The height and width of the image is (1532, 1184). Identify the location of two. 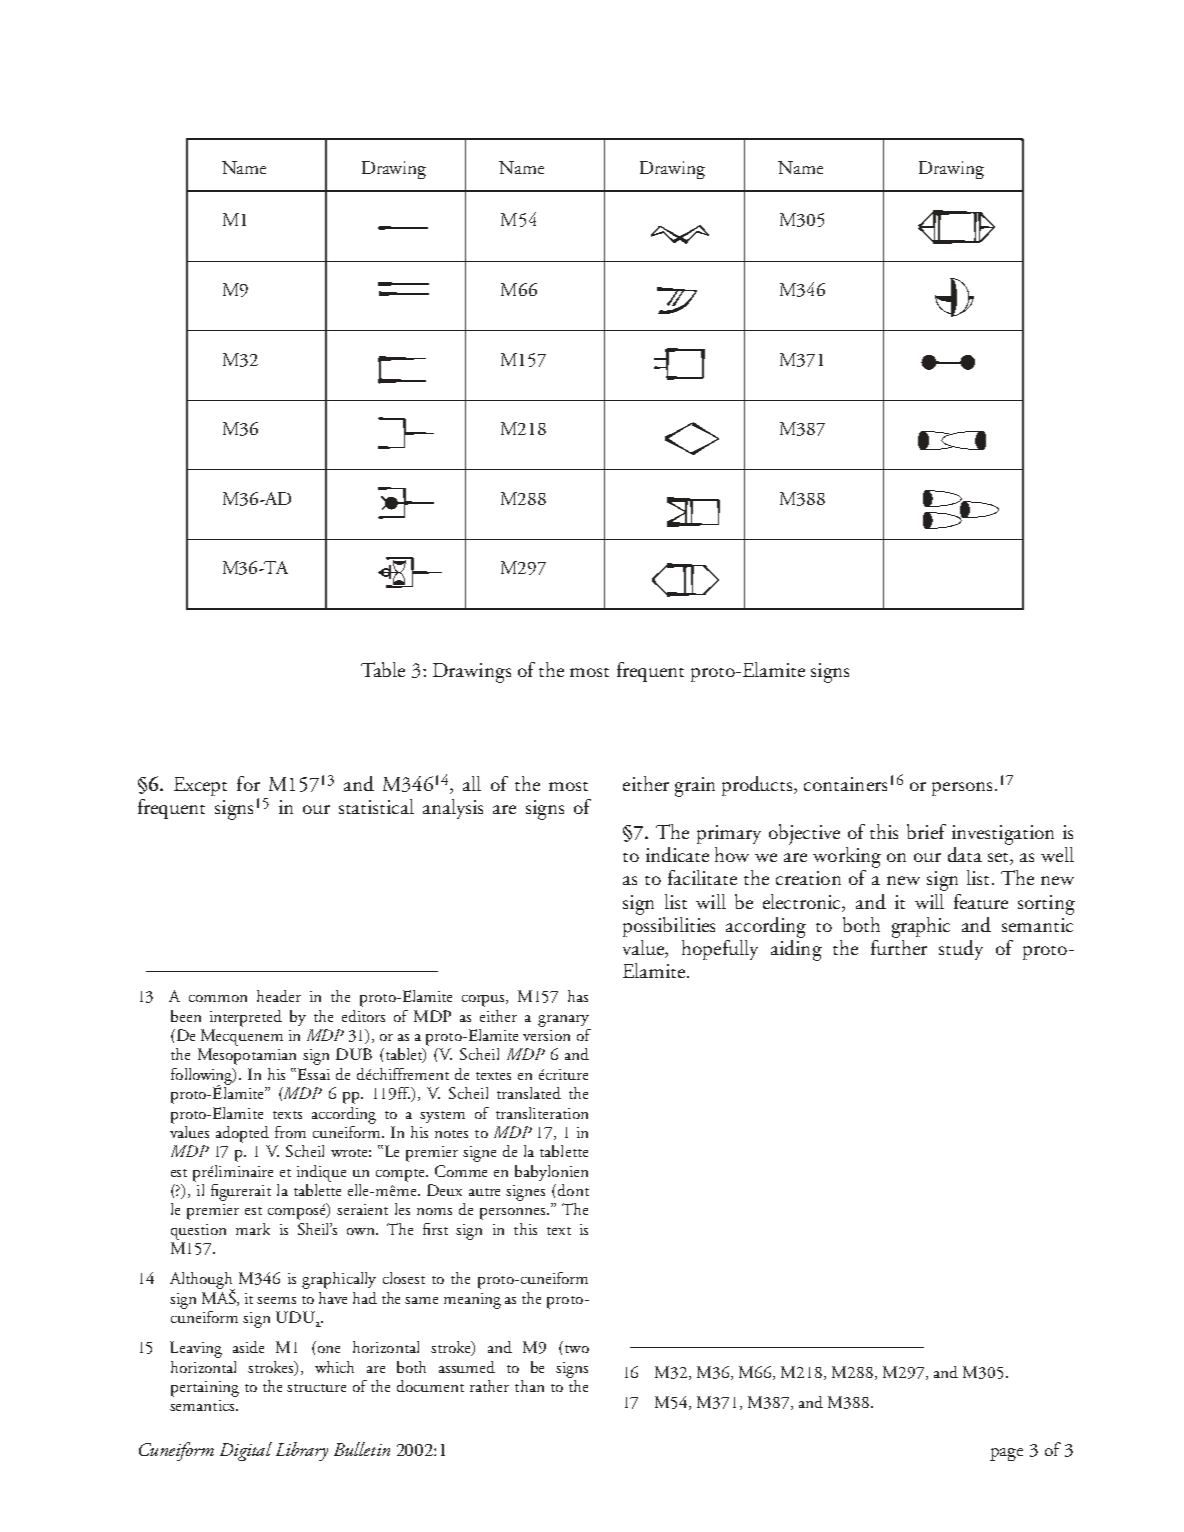
(577, 1349).
